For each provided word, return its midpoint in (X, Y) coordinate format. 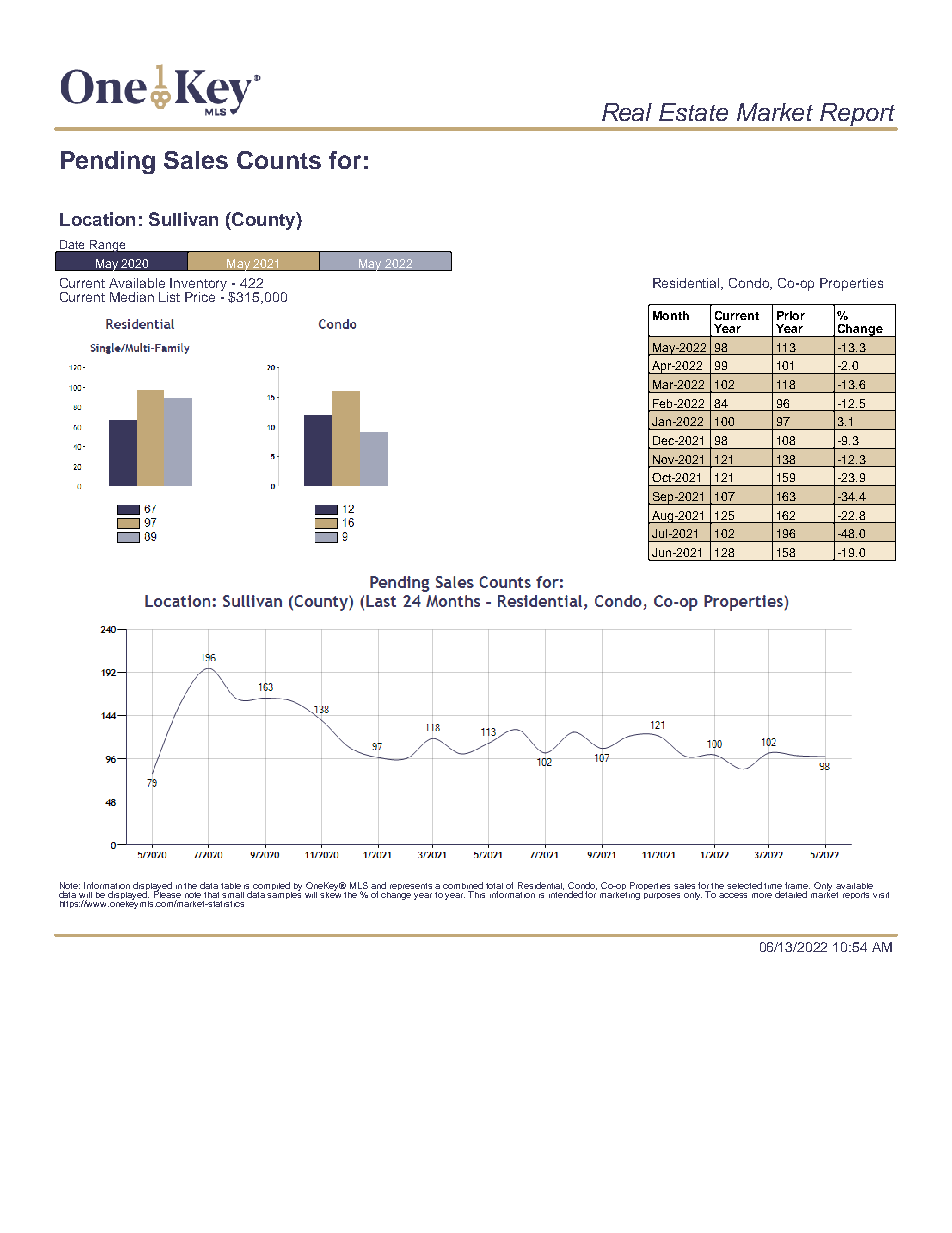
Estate (693, 112)
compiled (272, 887)
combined (463, 885)
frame (797, 885)
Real (627, 112)
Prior (791, 315)
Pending (108, 162)
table (231, 886)
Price (200, 297)
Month (671, 315)
